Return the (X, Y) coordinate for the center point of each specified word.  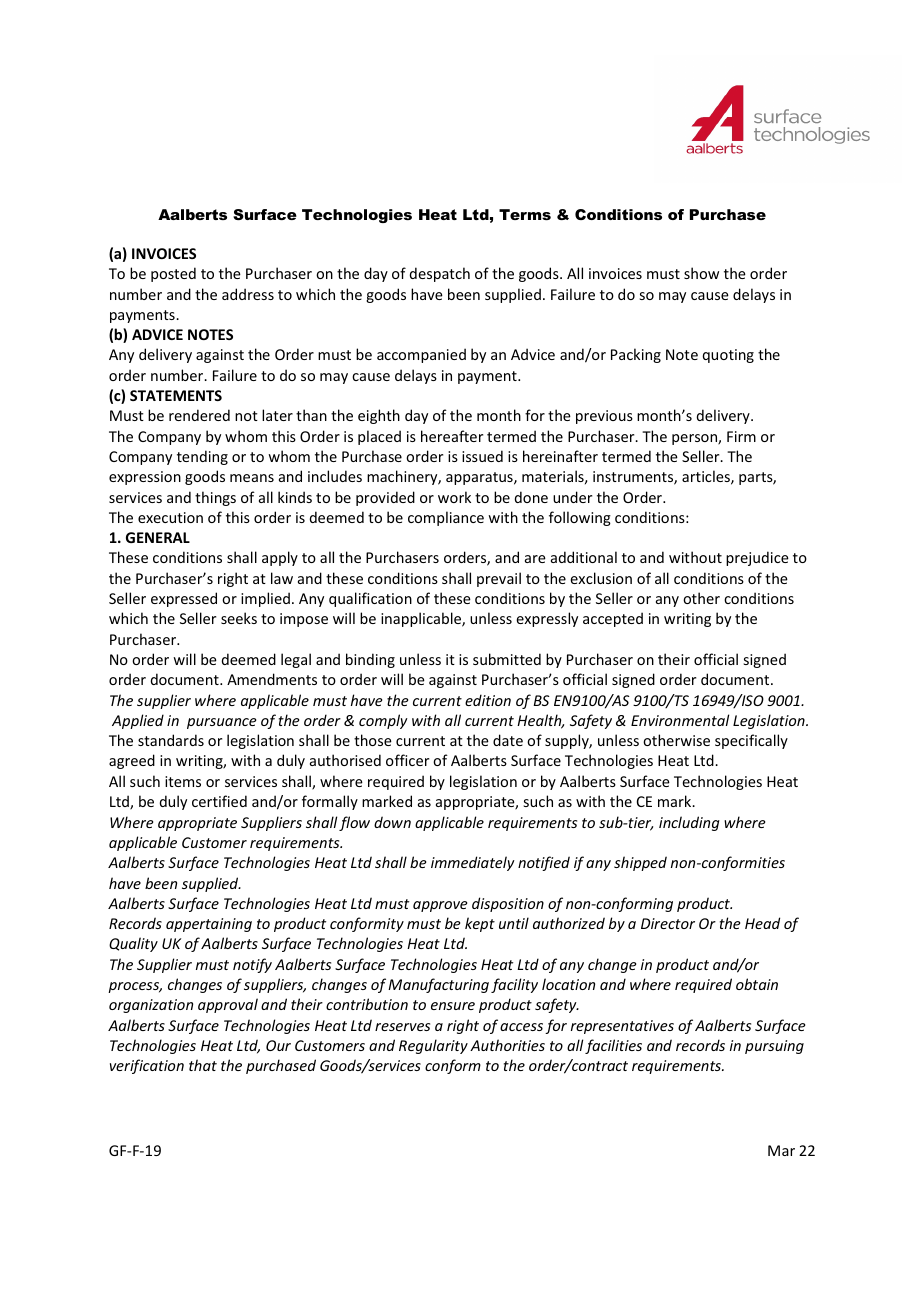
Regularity (433, 1046)
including (689, 823)
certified (219, 801)
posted (173, 274)
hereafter (452, 436)
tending (202, 457)
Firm (741, 436)
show (701, 273)
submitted (507, 659)
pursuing (774, 1047)
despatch (440, 274)
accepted (613, 619)
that (203, 1065)
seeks (239, 618)
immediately (473, 863)
